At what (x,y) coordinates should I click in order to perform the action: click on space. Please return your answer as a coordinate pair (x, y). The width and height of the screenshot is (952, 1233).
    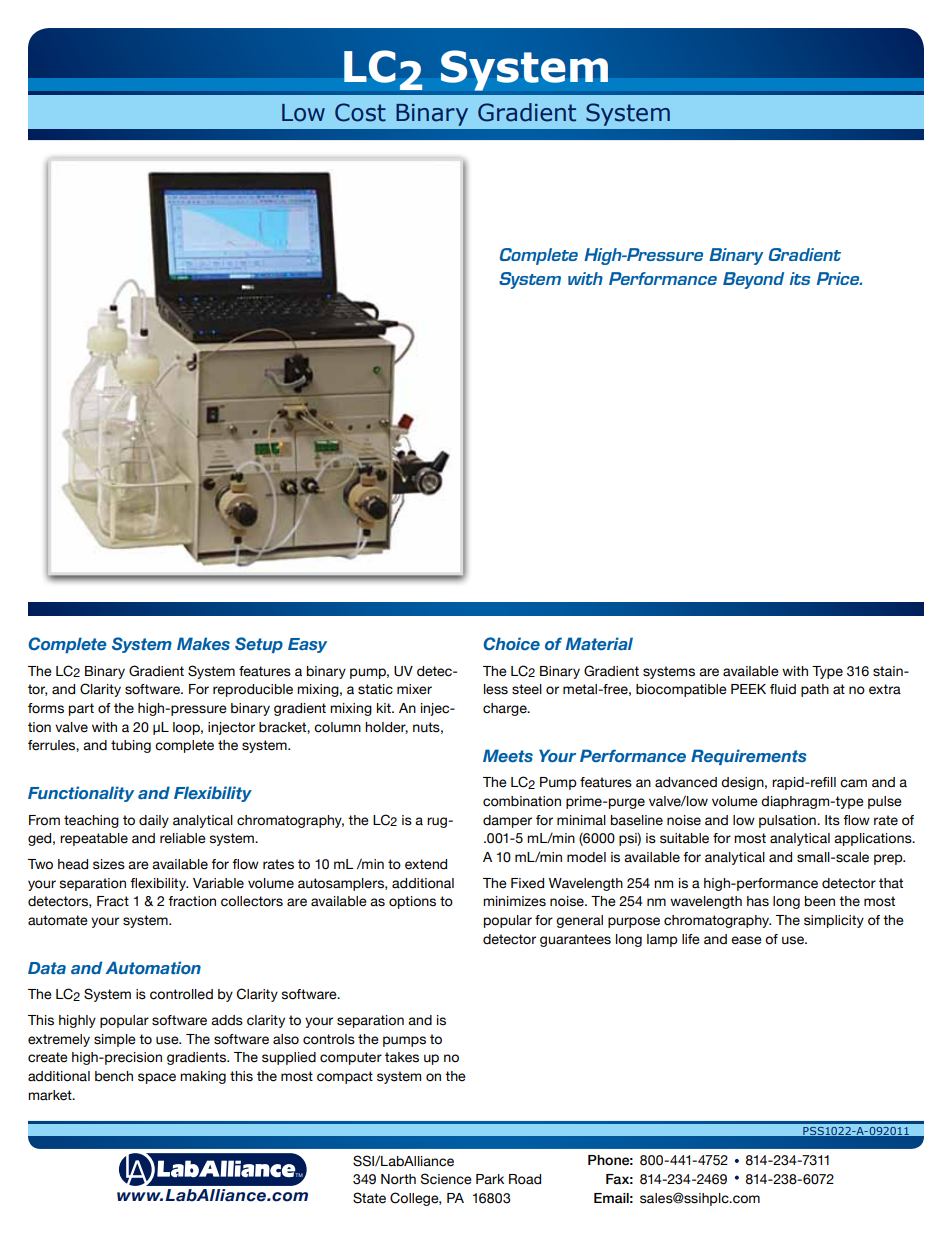
    Looking at the image, I should click on (157, 1078).
